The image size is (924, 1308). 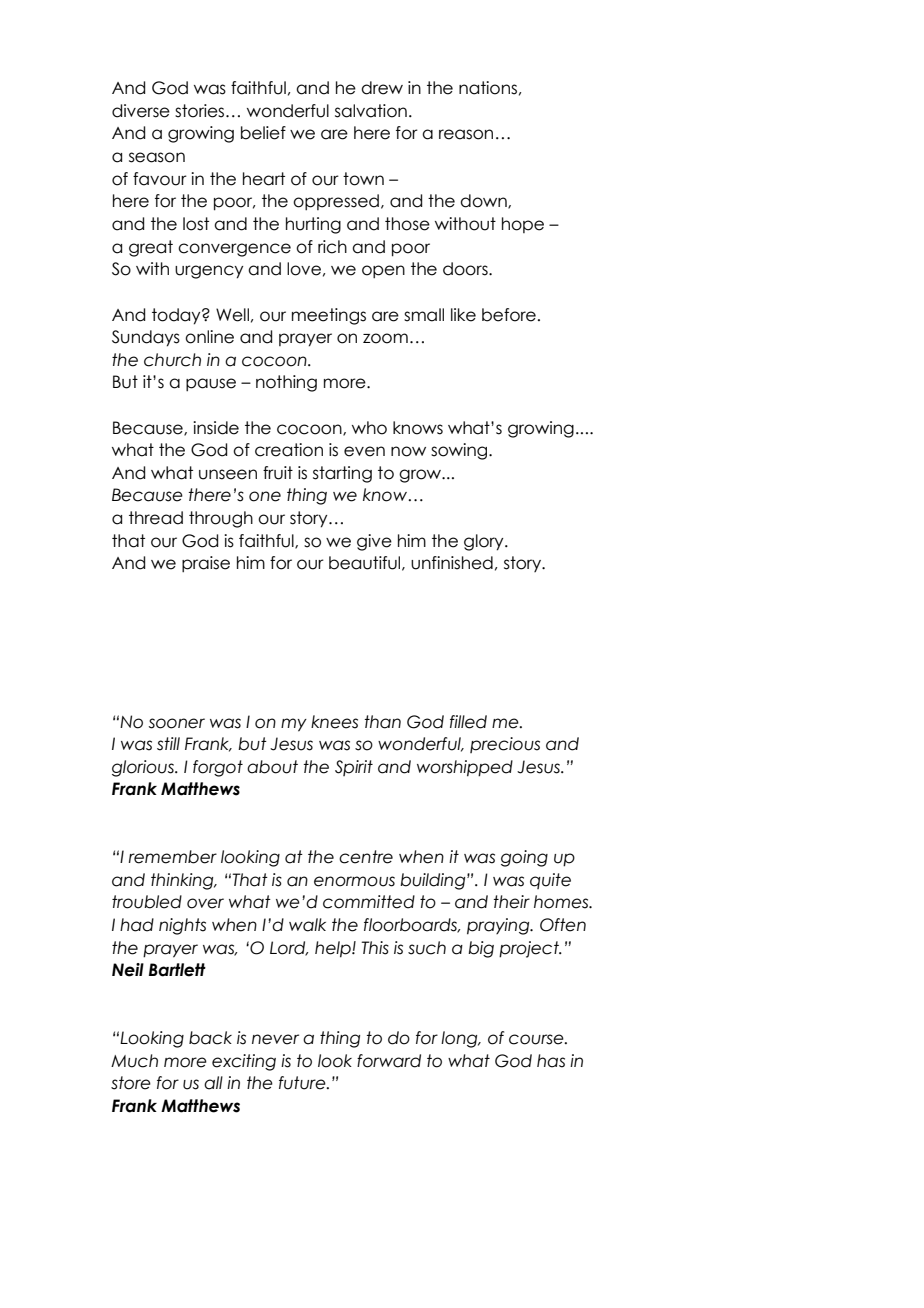 What do you see at coordinates (524, 858) in the screenshot?
I see `going` at bounding box center [524, 858].
